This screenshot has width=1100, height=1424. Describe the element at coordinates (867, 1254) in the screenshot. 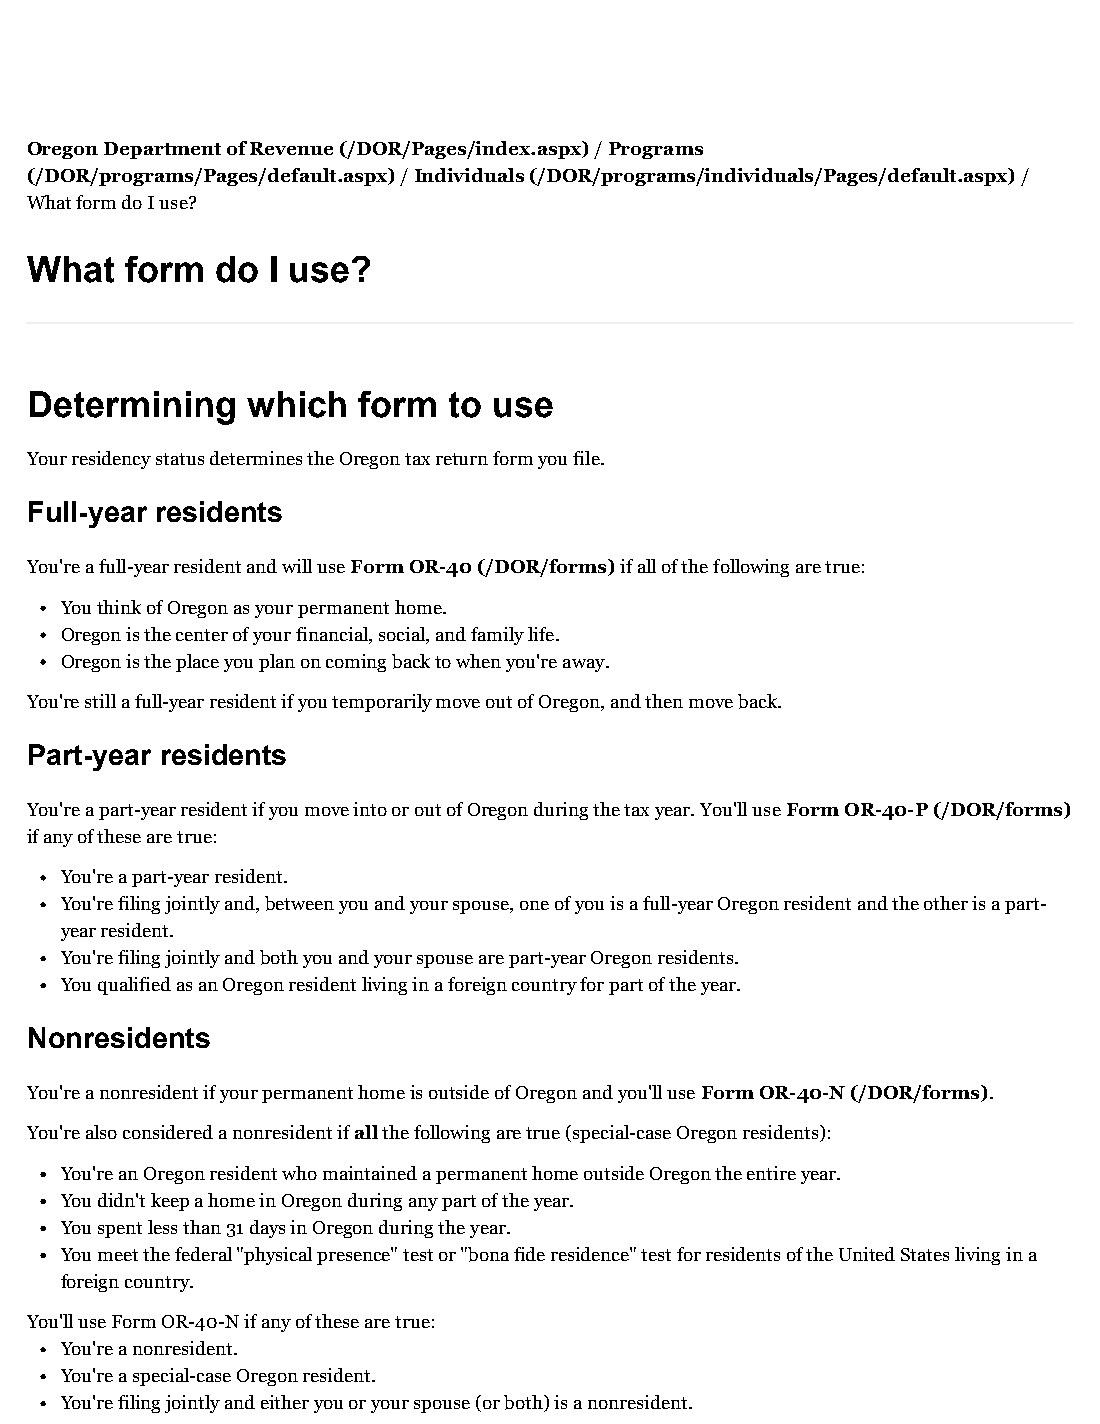

I see `United` at that location.
